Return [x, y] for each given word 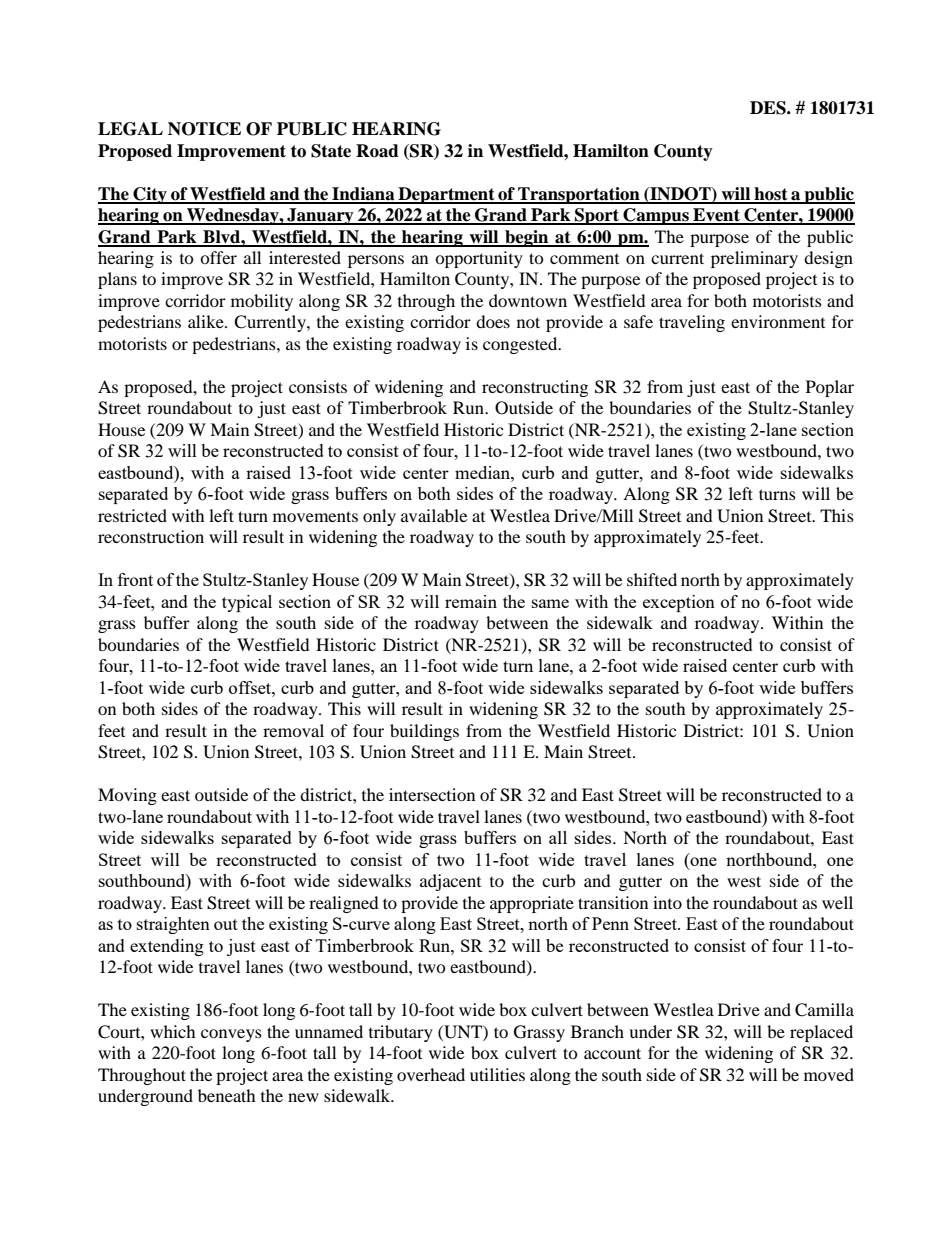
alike [207, 321]
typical [247, 603]
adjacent [450, 882]
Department [446, 195]
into [667, 902]
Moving [127, 796]
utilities [497, 1074]
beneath [227, 1095]
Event [716, 216]
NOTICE [204, 129]
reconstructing [535, 388]
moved [829, 1074]
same [550, 603]
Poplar [830, 388]
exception [679, 603]
